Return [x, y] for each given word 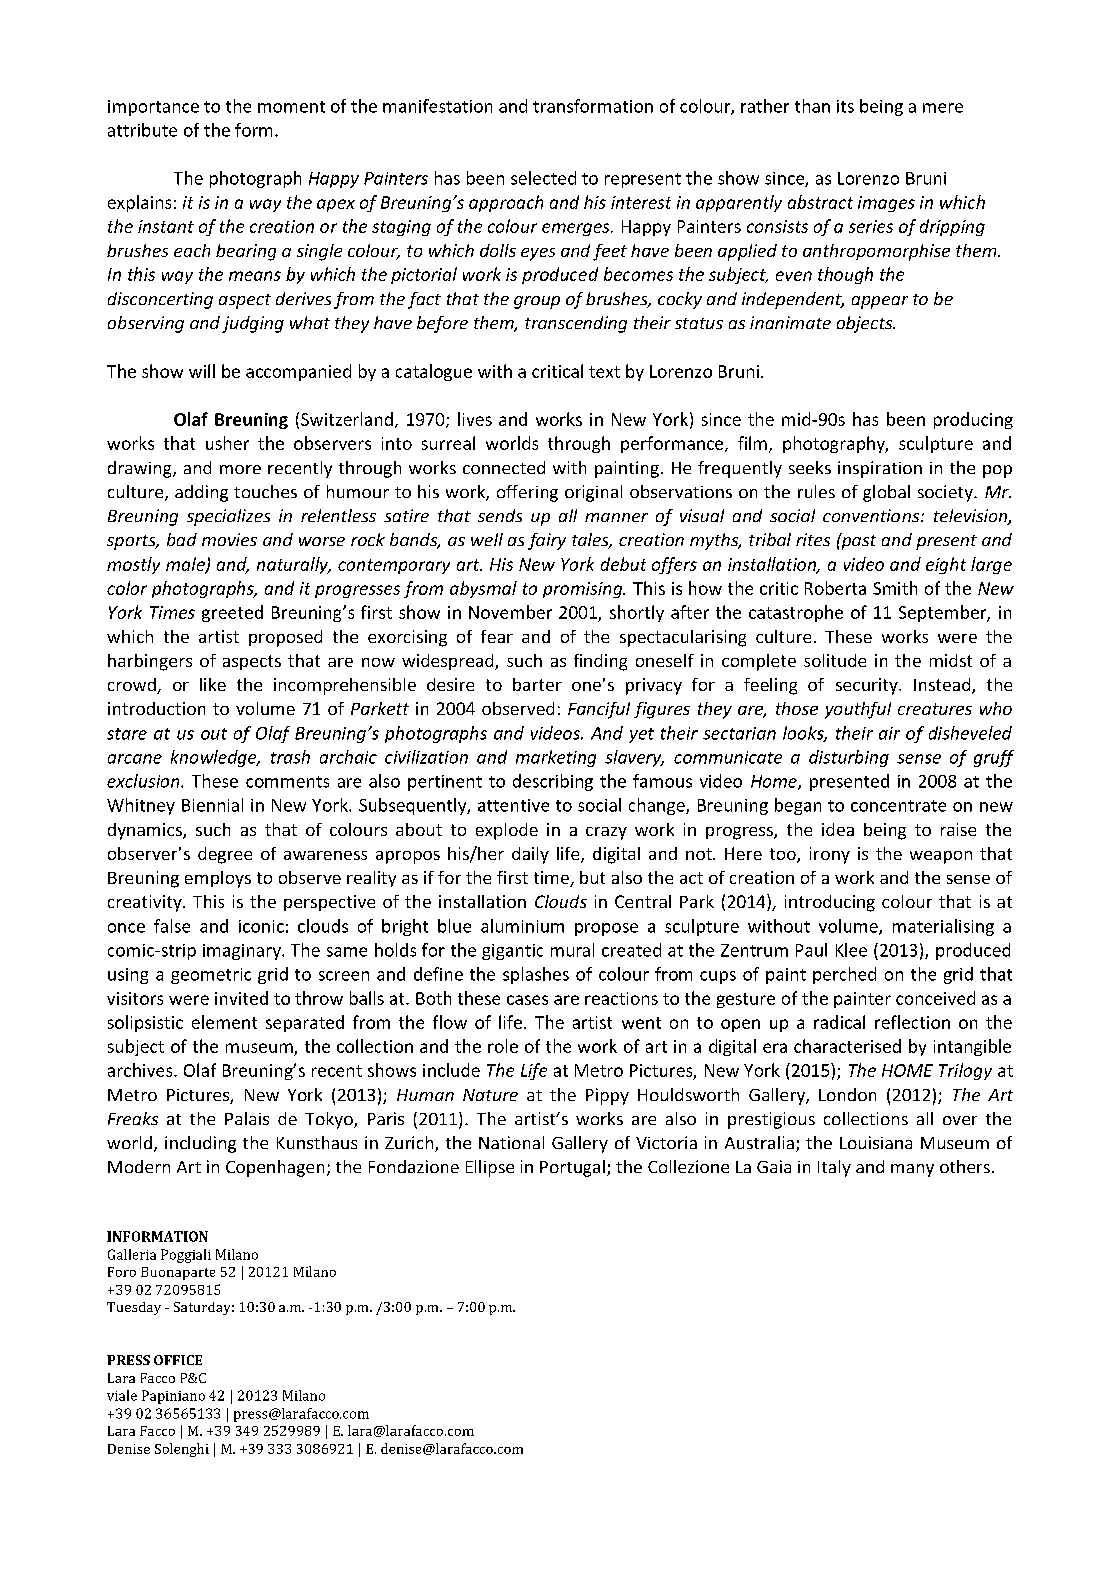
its [845, 106]
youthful [858, 710]
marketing [556, 758]
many [912, 1170]
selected [543, 178]
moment [291, 107]
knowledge [215, 758]
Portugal [572, 1168]
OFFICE [178, 1360]
